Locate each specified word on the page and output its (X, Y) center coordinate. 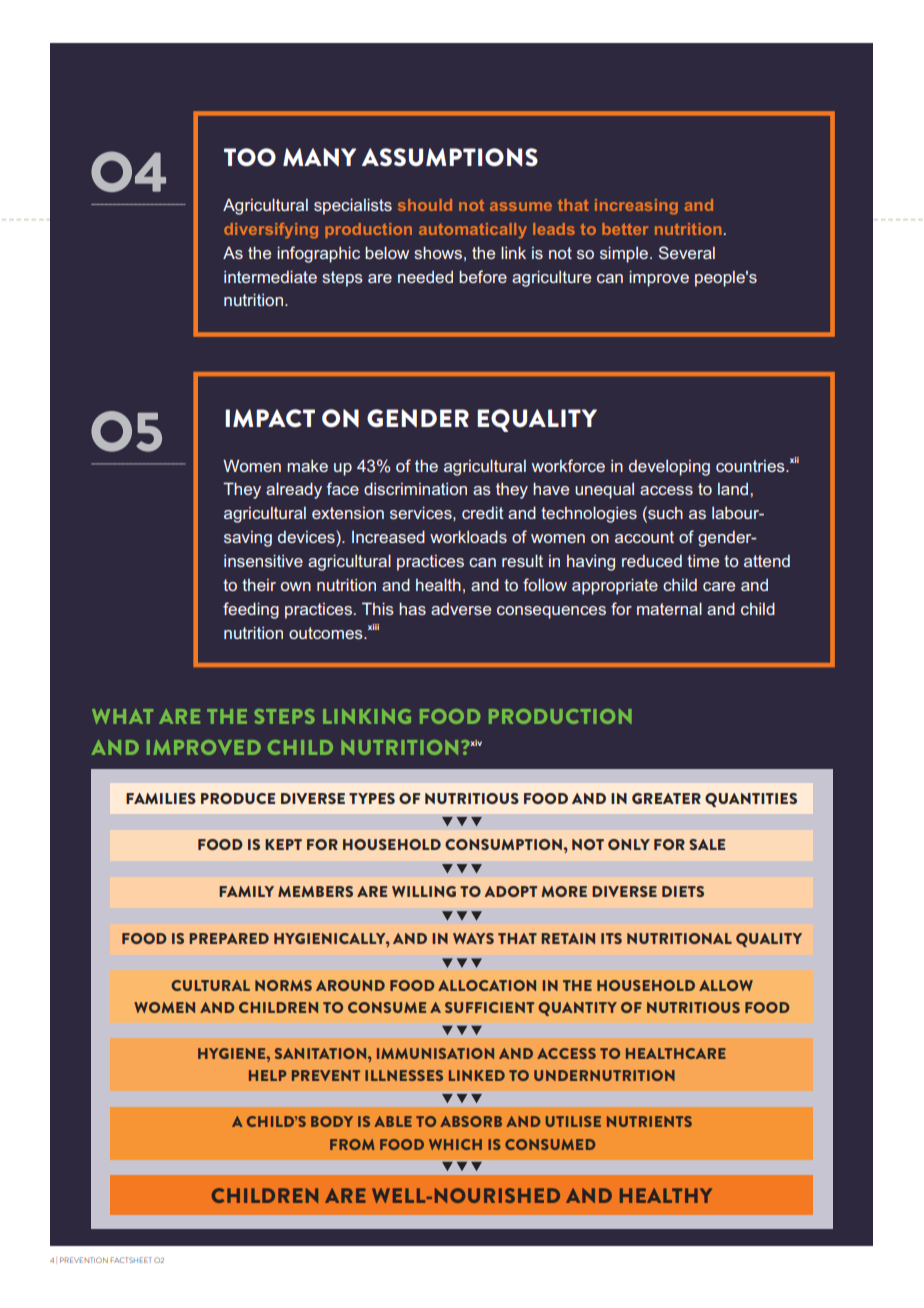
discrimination (415, 488)
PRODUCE (238, 798)
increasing (636, 207)
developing (669, 468)
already (294, 490)
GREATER (666, 798)
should (425, 205)
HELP (268, 1075)
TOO (250, 157)
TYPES (372, 798)
